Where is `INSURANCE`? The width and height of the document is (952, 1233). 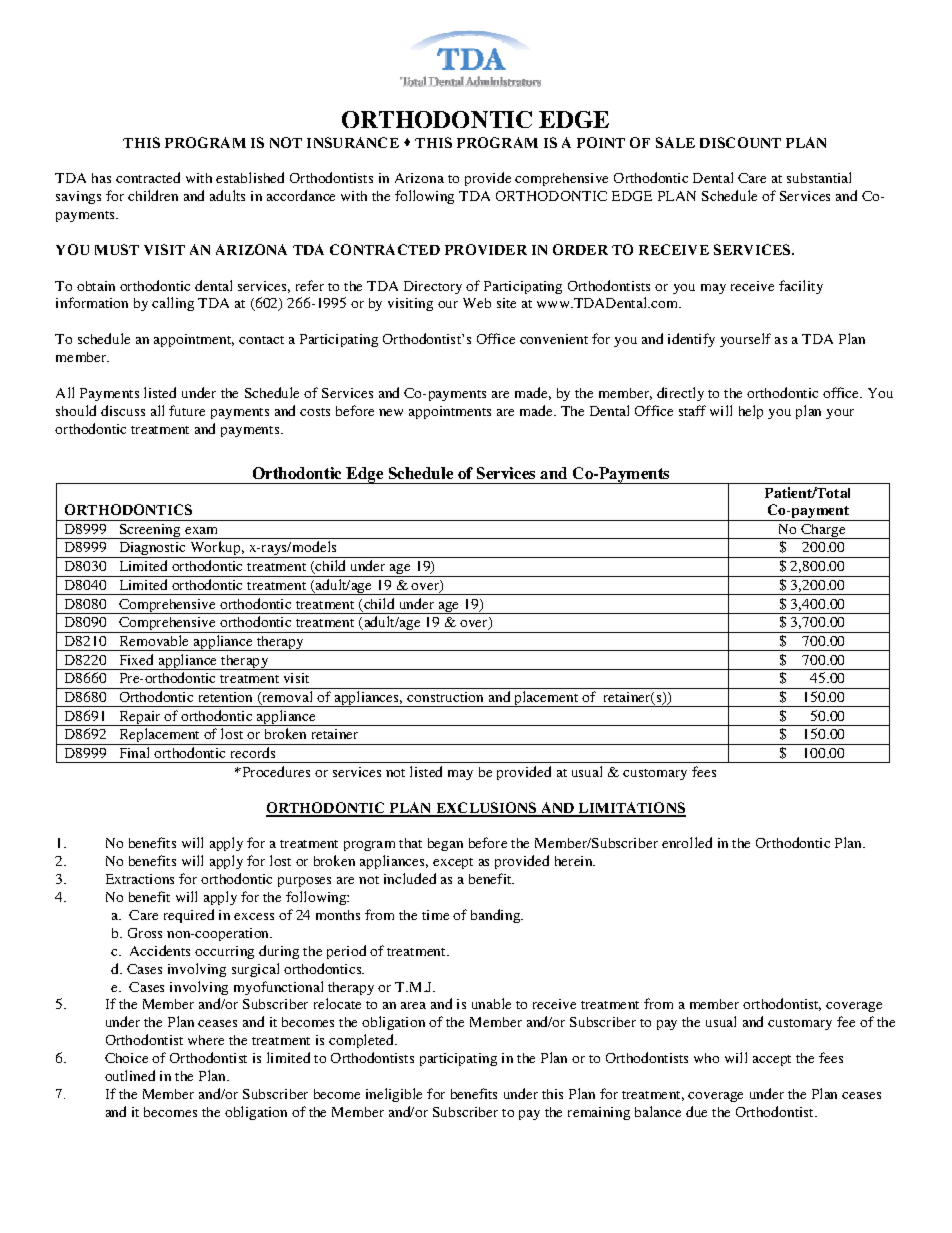 INSURANCE is located at coordinates (353, 142).
